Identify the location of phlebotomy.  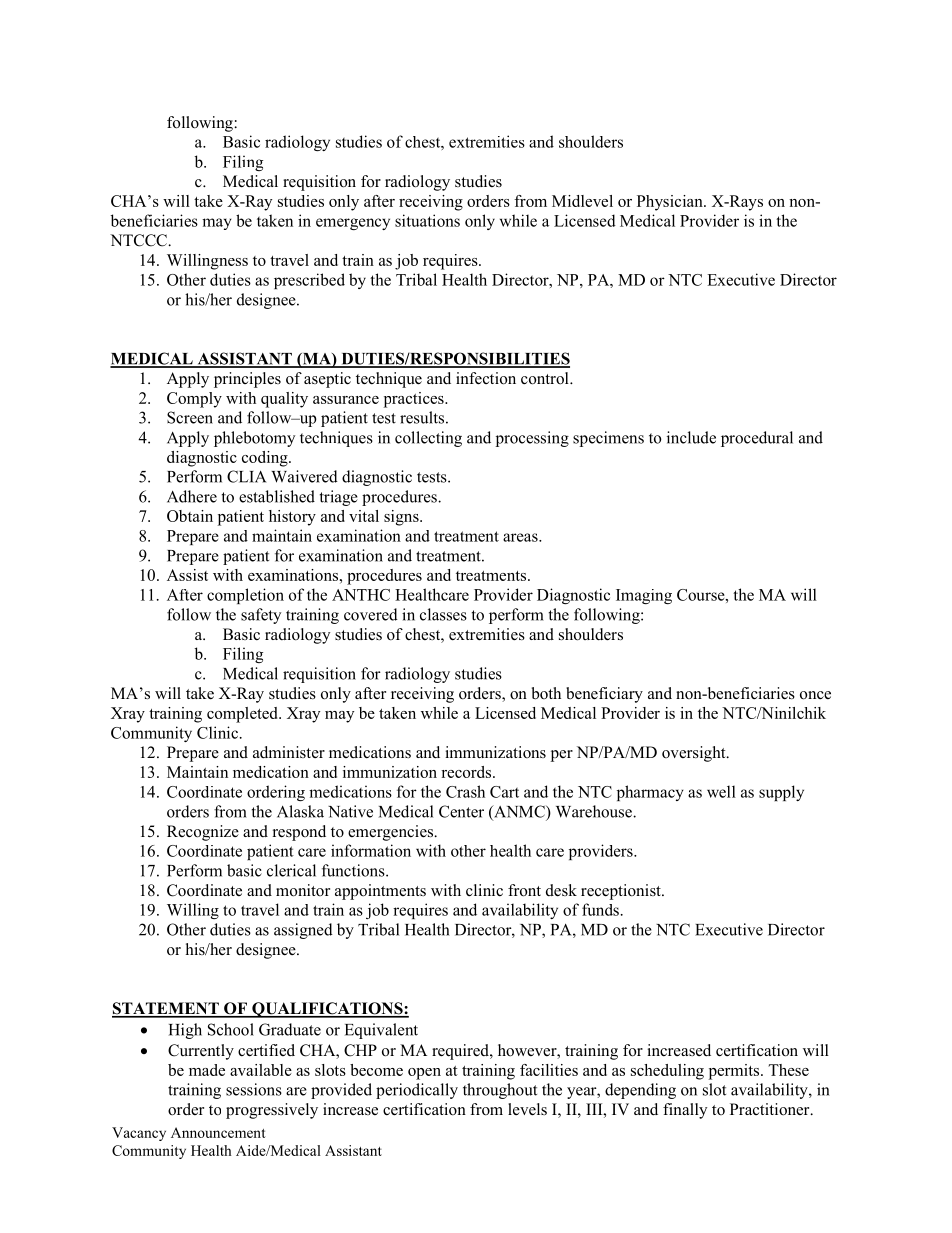
(254, 439).
